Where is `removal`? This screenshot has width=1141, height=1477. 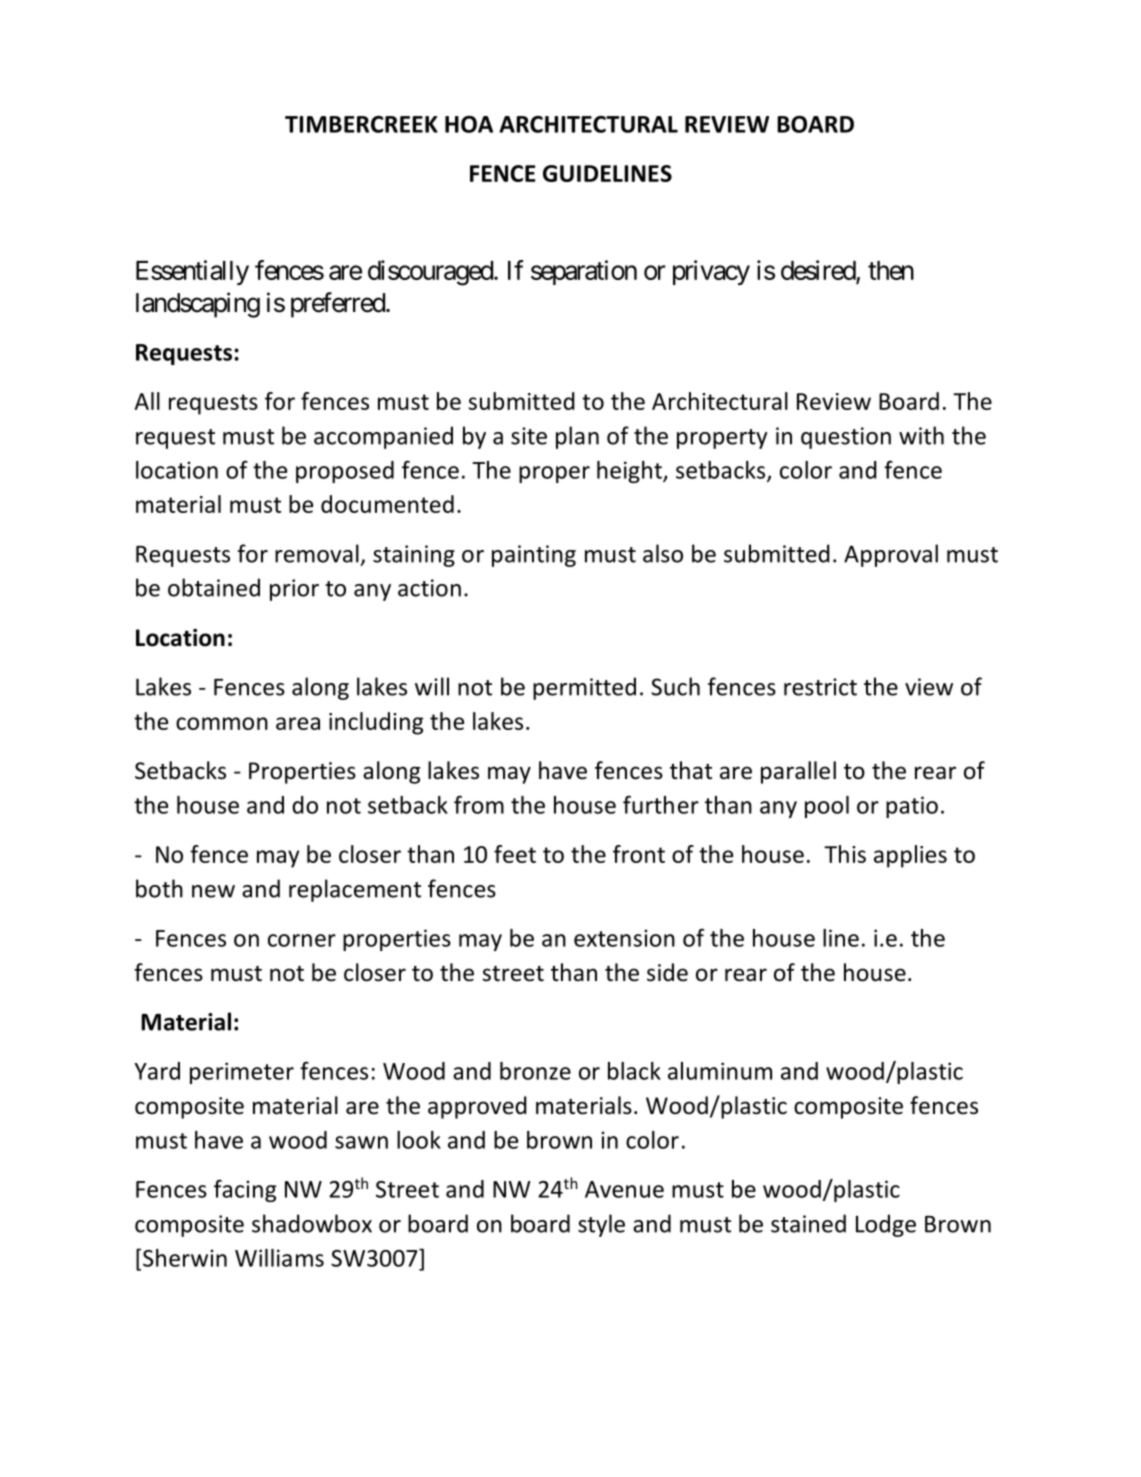
removal is located at coordinates (317, 553).
